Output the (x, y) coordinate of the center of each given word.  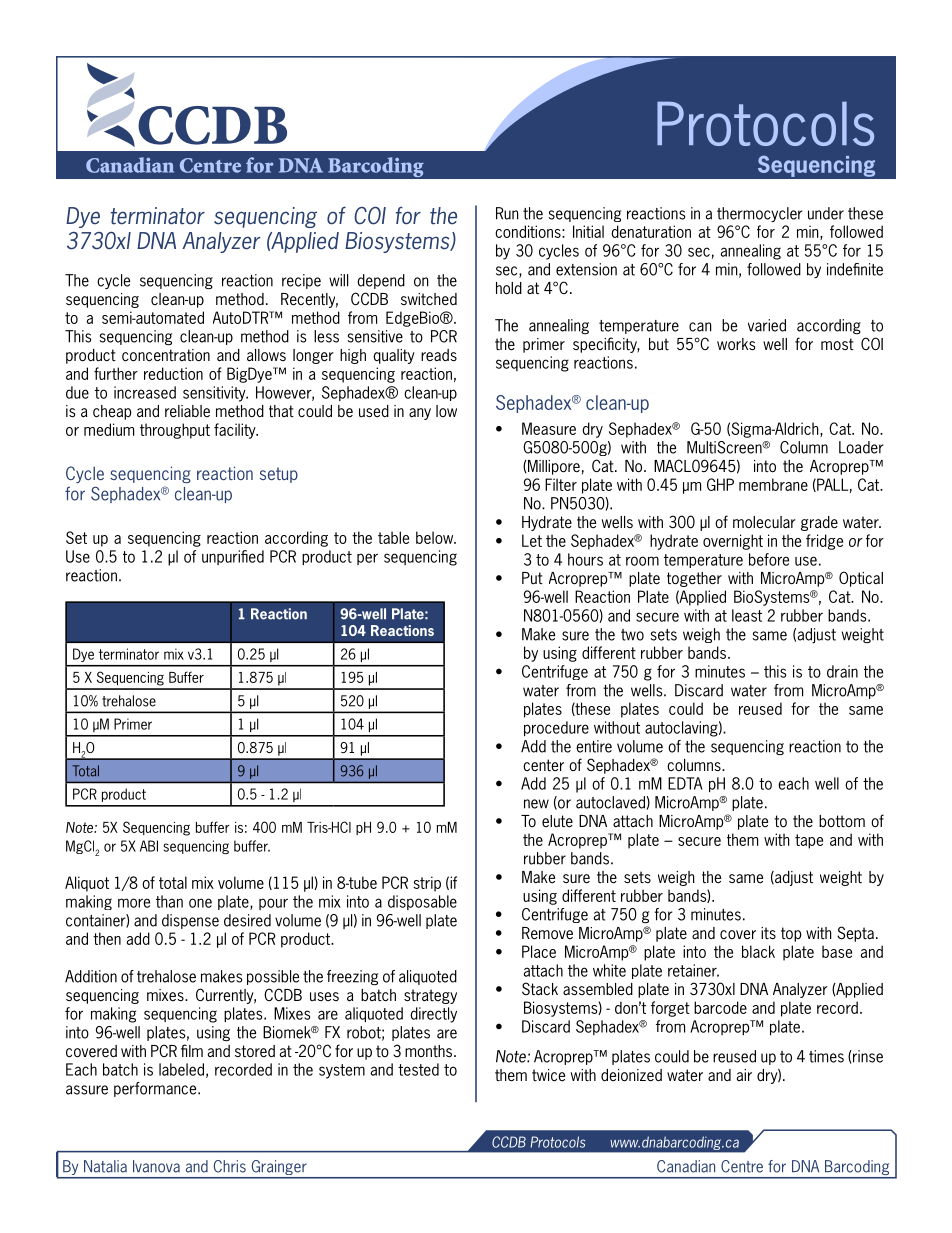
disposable (422, 902)
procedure (556, 728)
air (744, 1075)
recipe (301, 281)
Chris (230, 1166)
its (768, 933)
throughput (175, 431)
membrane (773, 484)
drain (842, 671)
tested (418, 1069)
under (826, 213)
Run (507, 213)
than (169, 901)
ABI (149, 846)
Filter (561, 484)
